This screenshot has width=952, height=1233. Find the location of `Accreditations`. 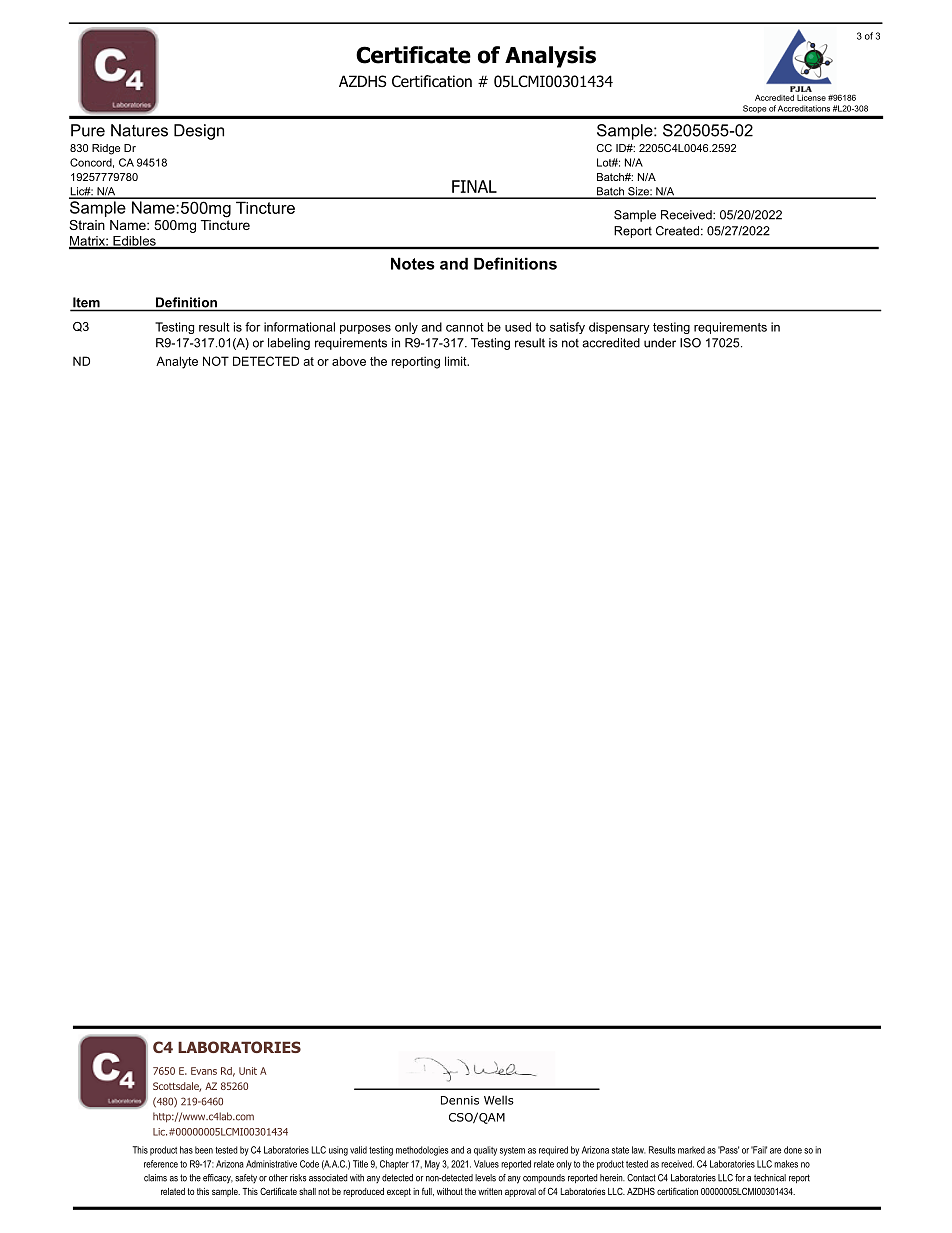

Accreditations is located at coordinates (804, 108).
